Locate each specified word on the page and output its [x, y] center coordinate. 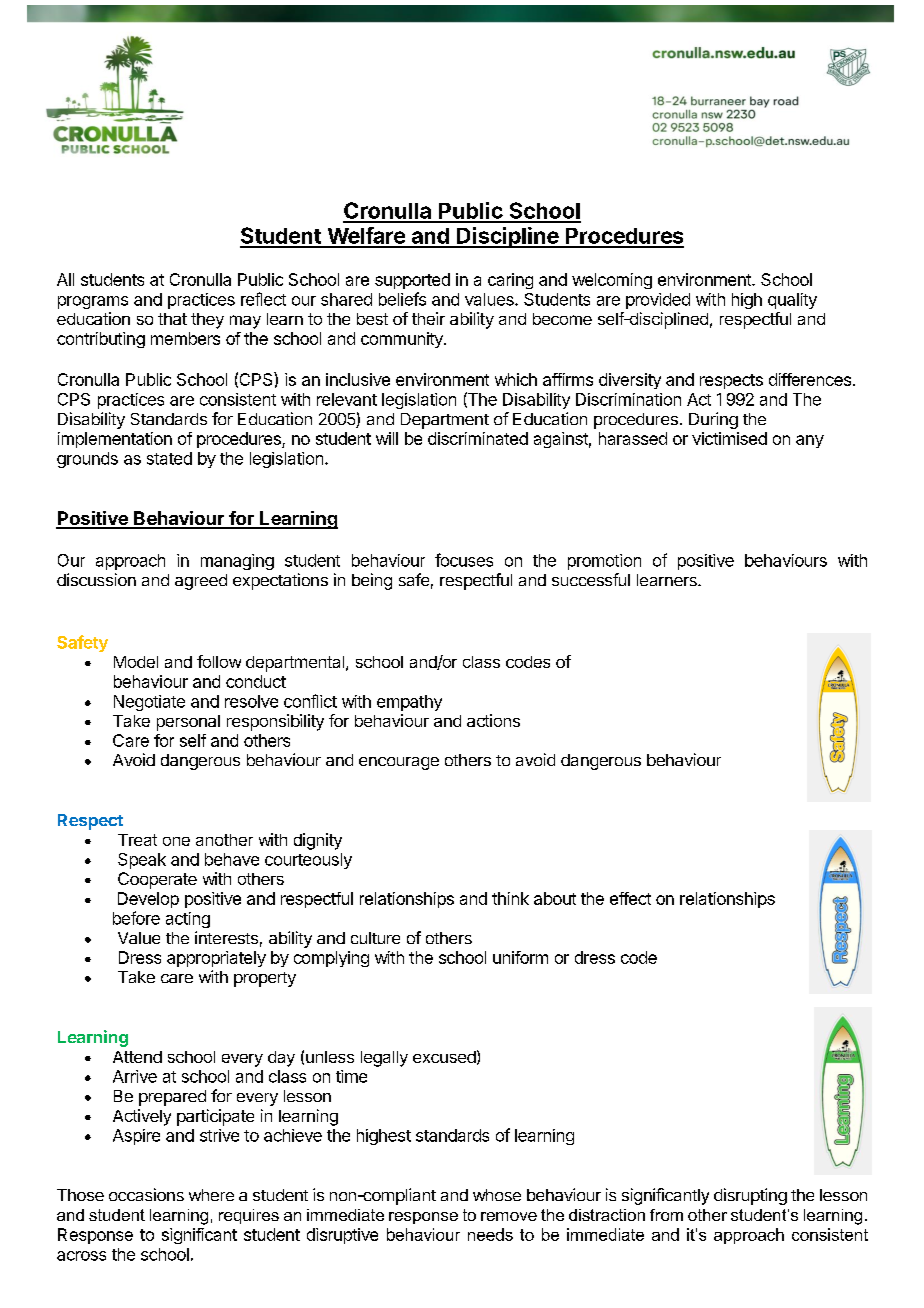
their [428, 318]
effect [630, 898]
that [172, 319]
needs [490, 1234]
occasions [146, 1194]
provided [658, 301]
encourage [399, 763]
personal [188, 723]
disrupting [750, 1196]
